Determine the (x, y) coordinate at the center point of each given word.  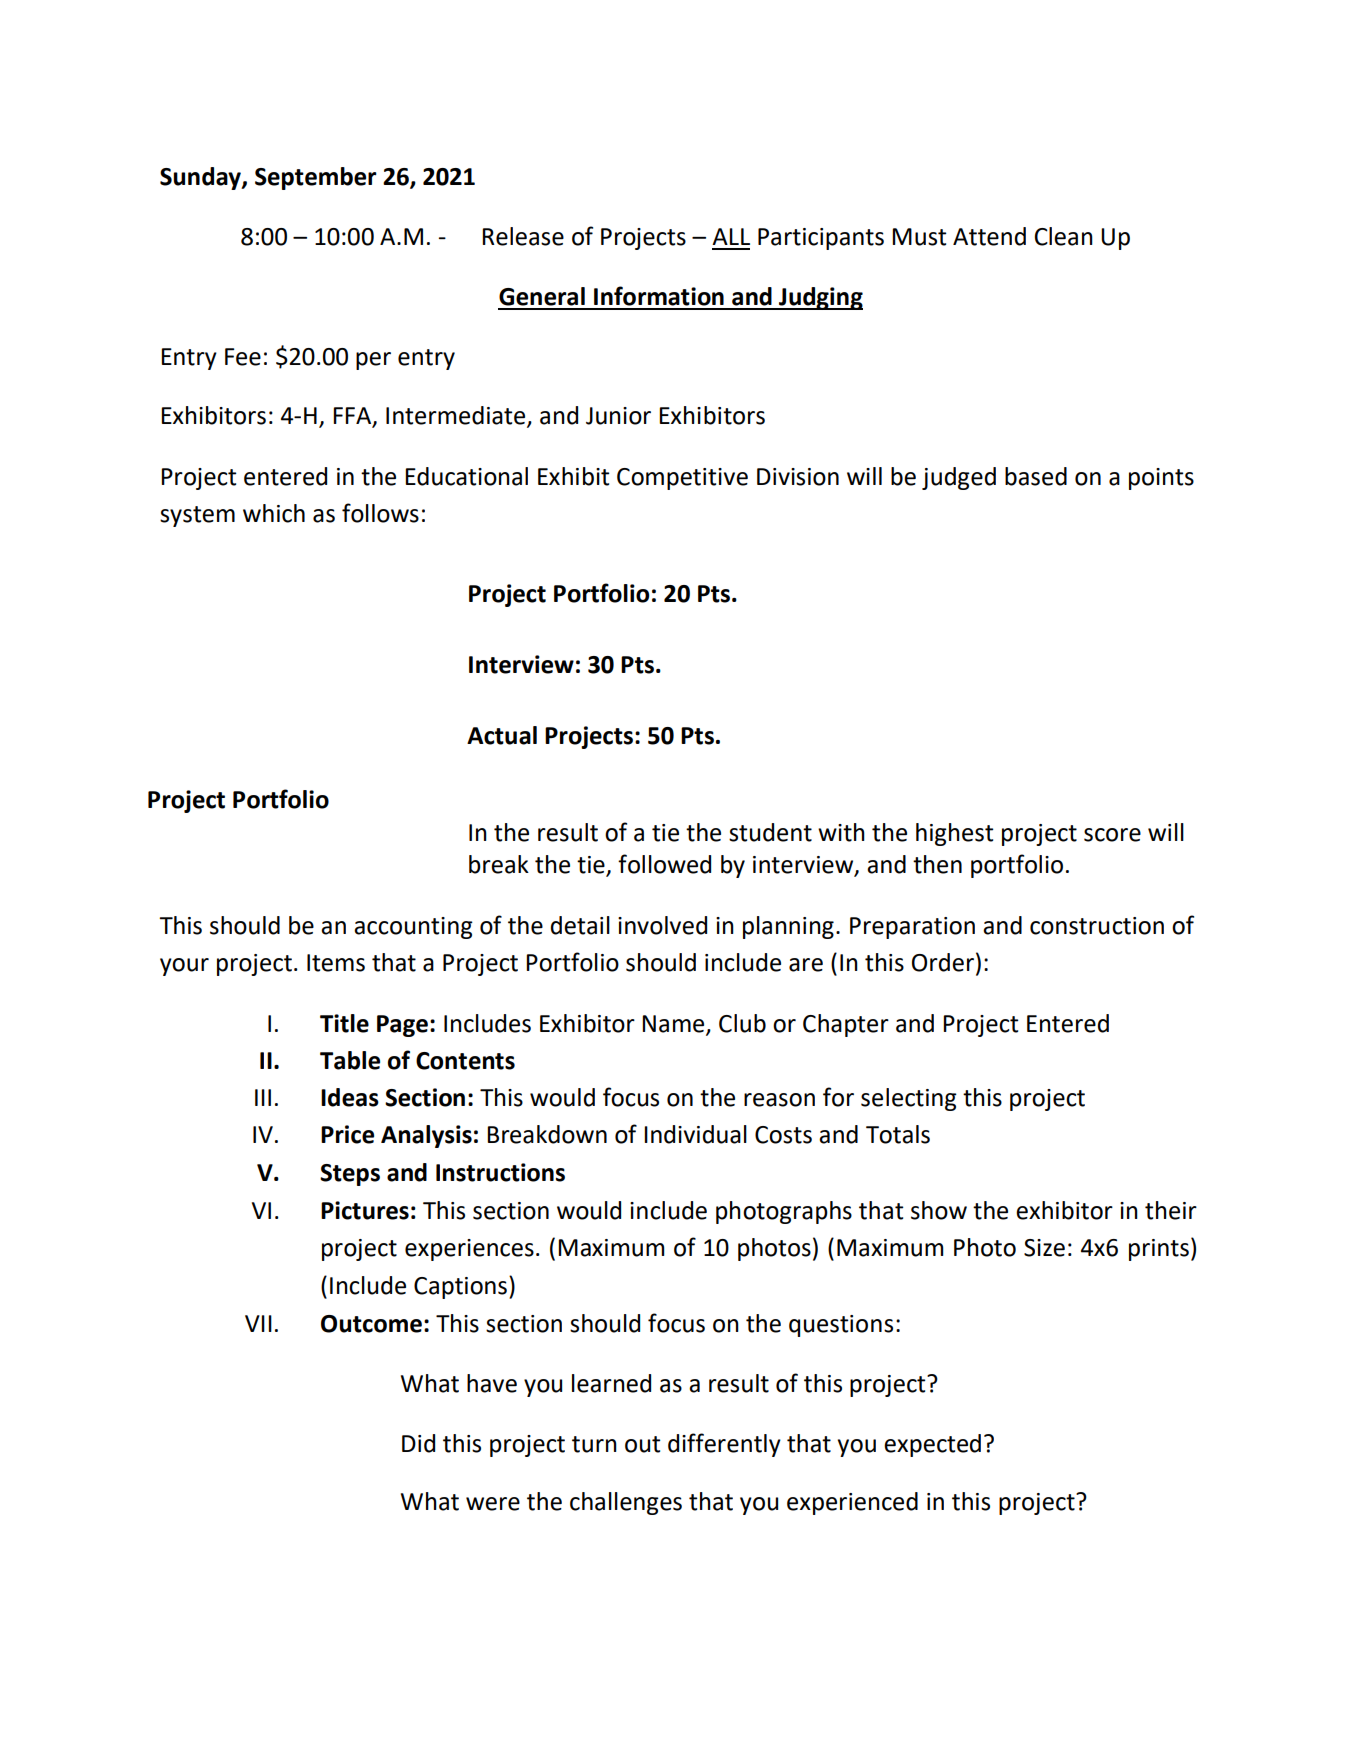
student (770, 832)
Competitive (682, 479)
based (1036, 476)
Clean (1064, 236)
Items (336, 963)
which (274, 513)
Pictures (365, 1210)
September (316, 178)
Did (418, 1443)
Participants (821, 239)
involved (662, 925)
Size (1044, 1248)
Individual (695, 1134)
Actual (502, 735)
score (1112, 835)
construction (1097, 926)
